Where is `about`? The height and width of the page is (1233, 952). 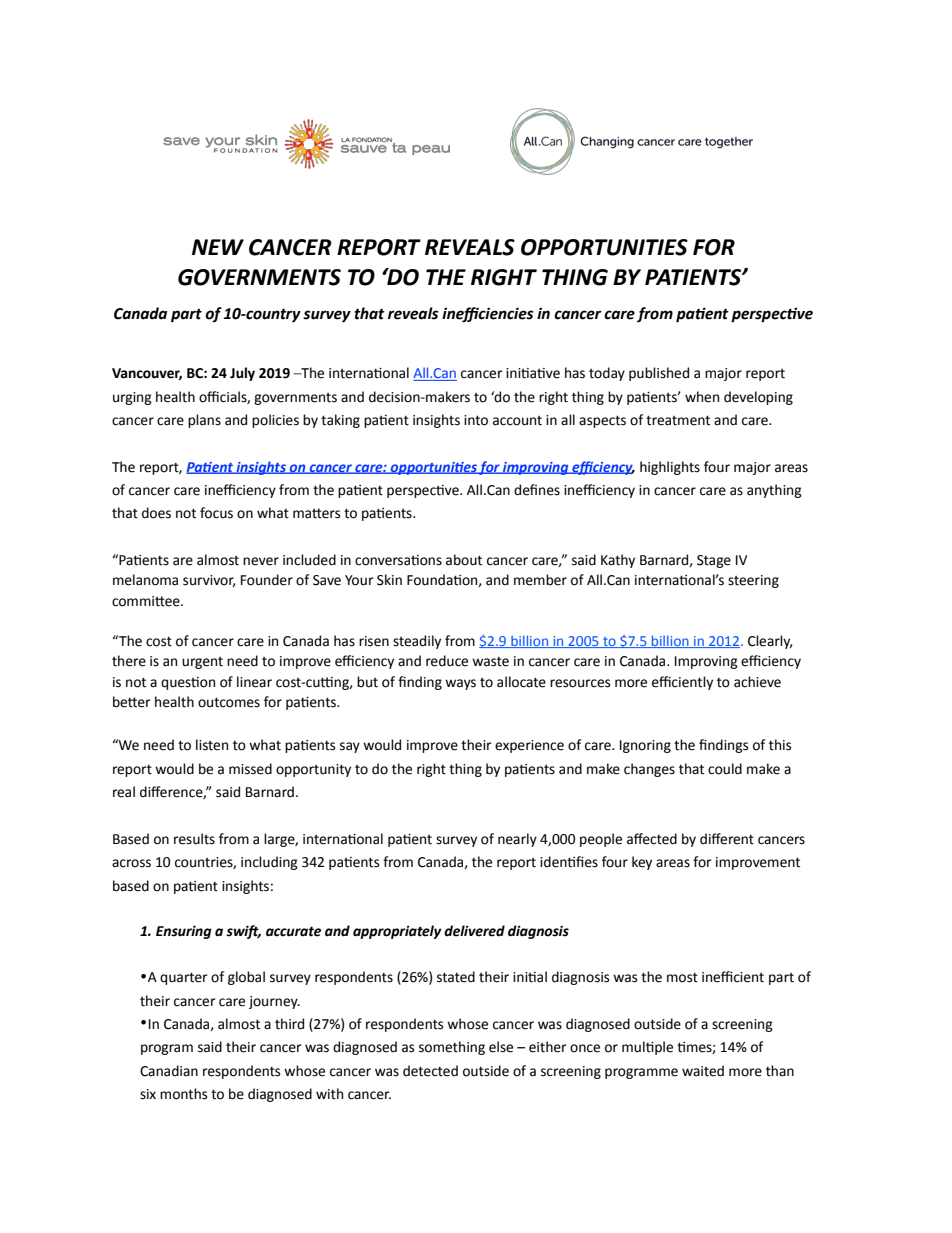
about is located at coordinates (464, 560).
